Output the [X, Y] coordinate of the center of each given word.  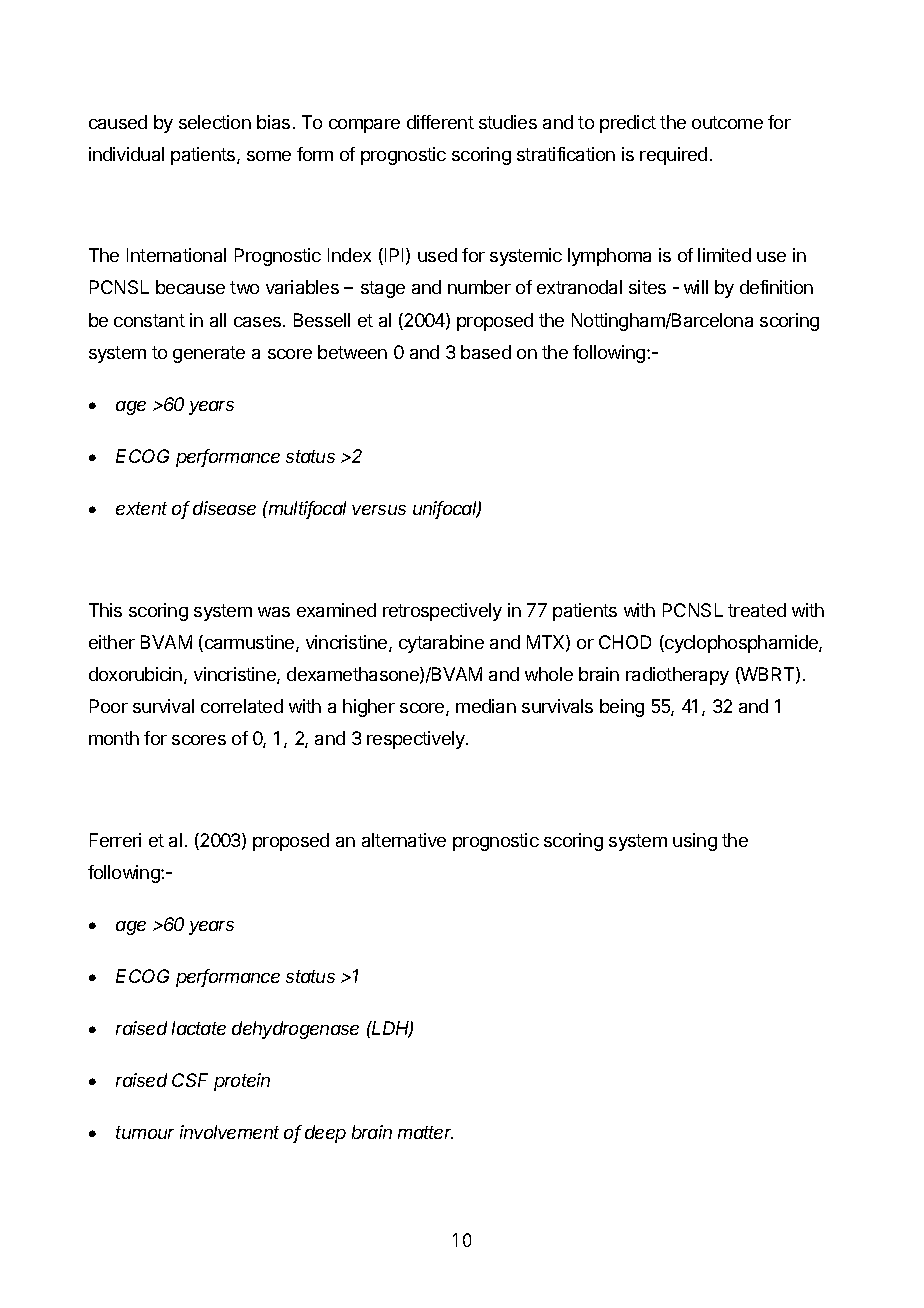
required [673, 156]
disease [224, 508]
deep [325, 1134]
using [695, 842]
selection [215, 122]
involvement [229, 1132]
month [114, 738]
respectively [417, 740]
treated [757, 610]
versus [379, 510]
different [440, 122]
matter [425, 1132]
